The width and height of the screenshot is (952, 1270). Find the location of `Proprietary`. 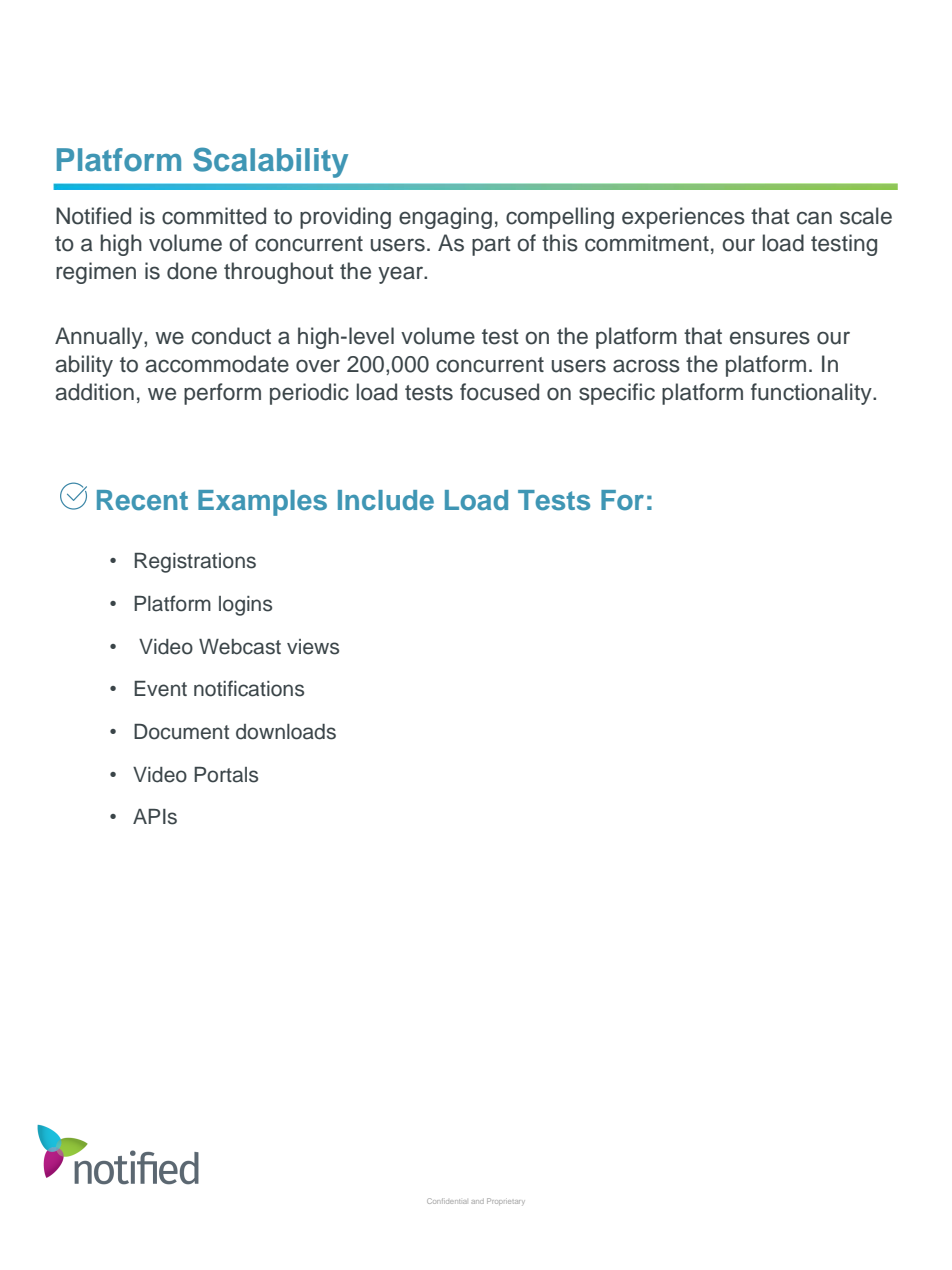

Proprietary is located at coordinates (506, 1201).
